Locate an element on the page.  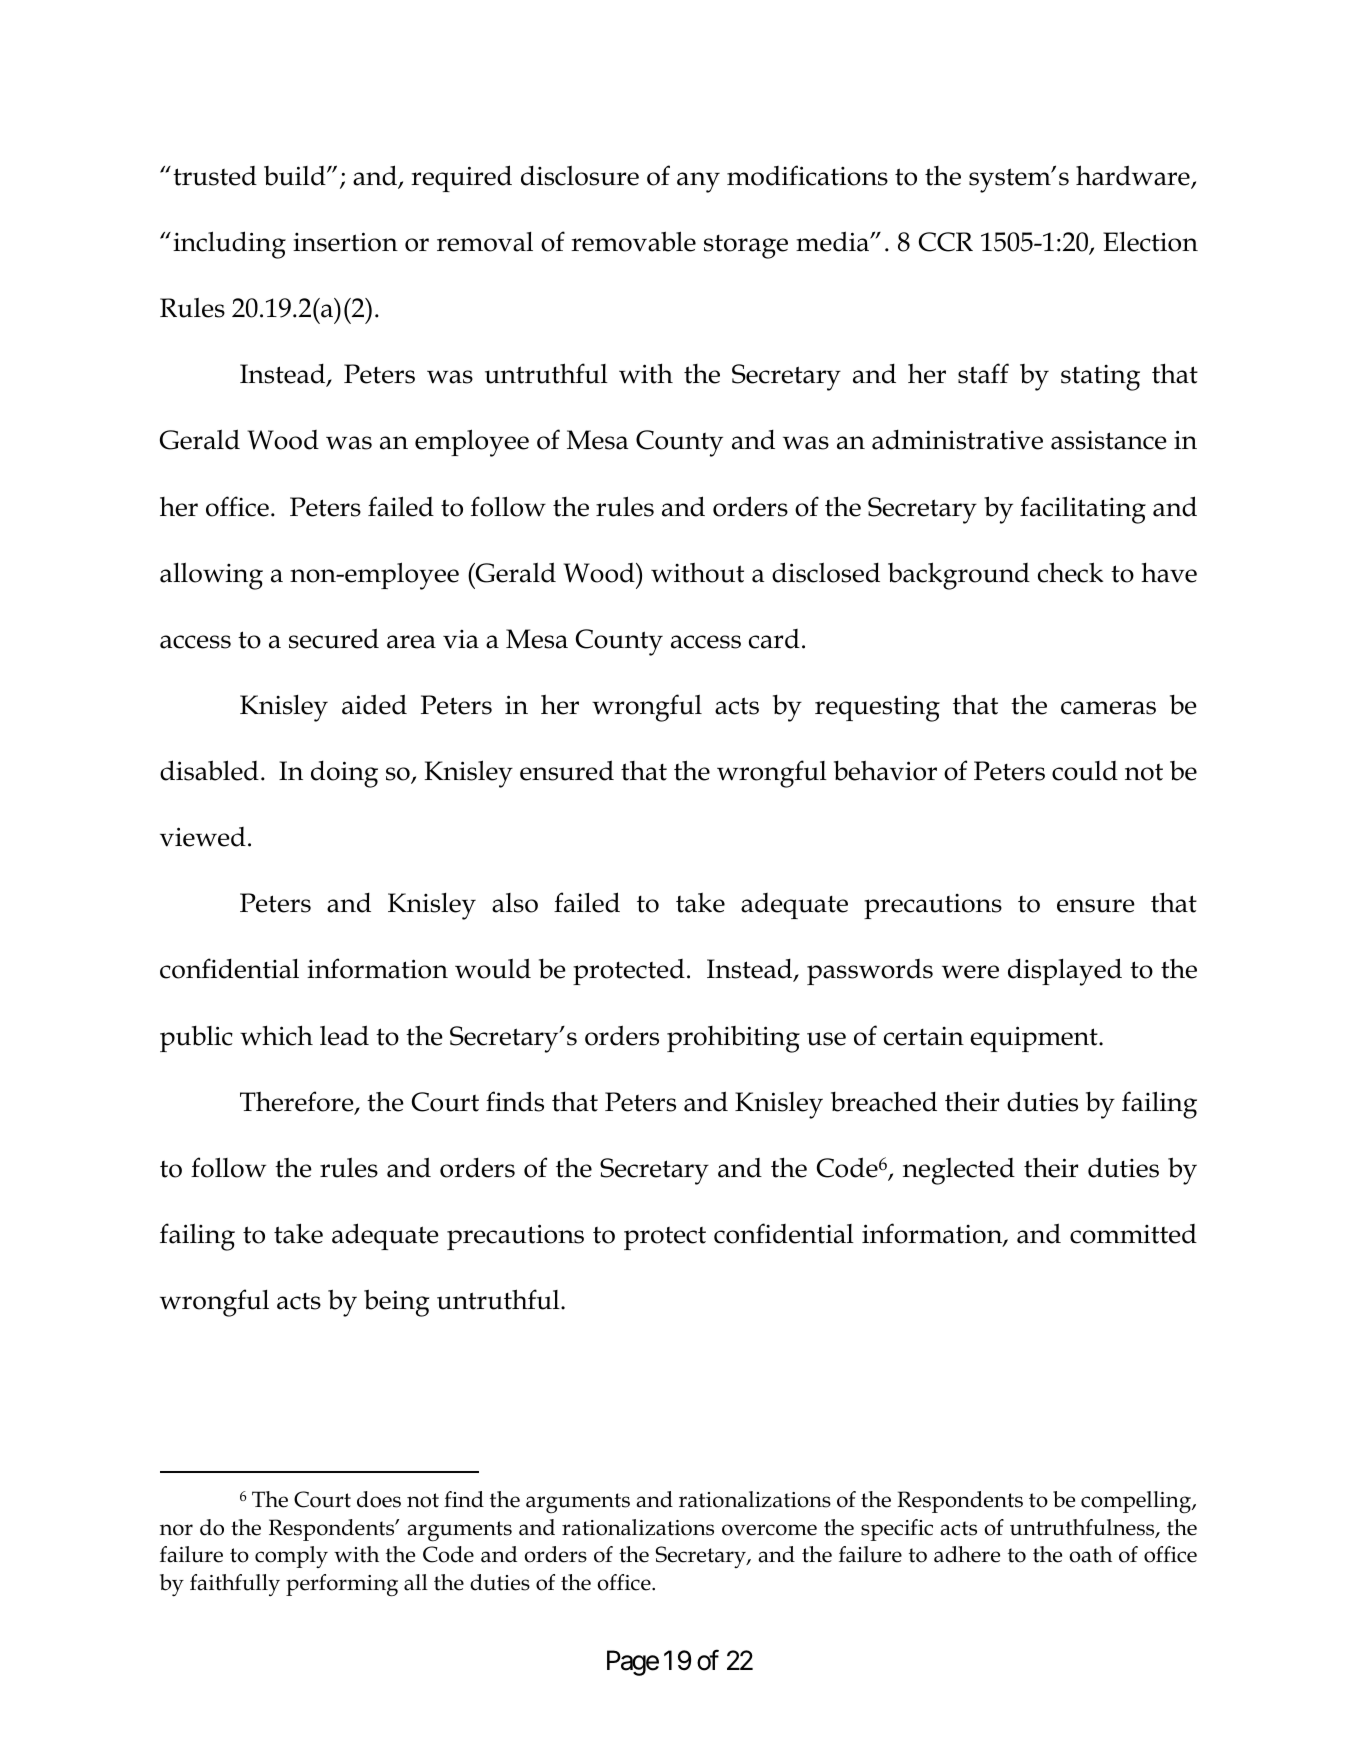
oath is located at coordinates (1091, 1554).
